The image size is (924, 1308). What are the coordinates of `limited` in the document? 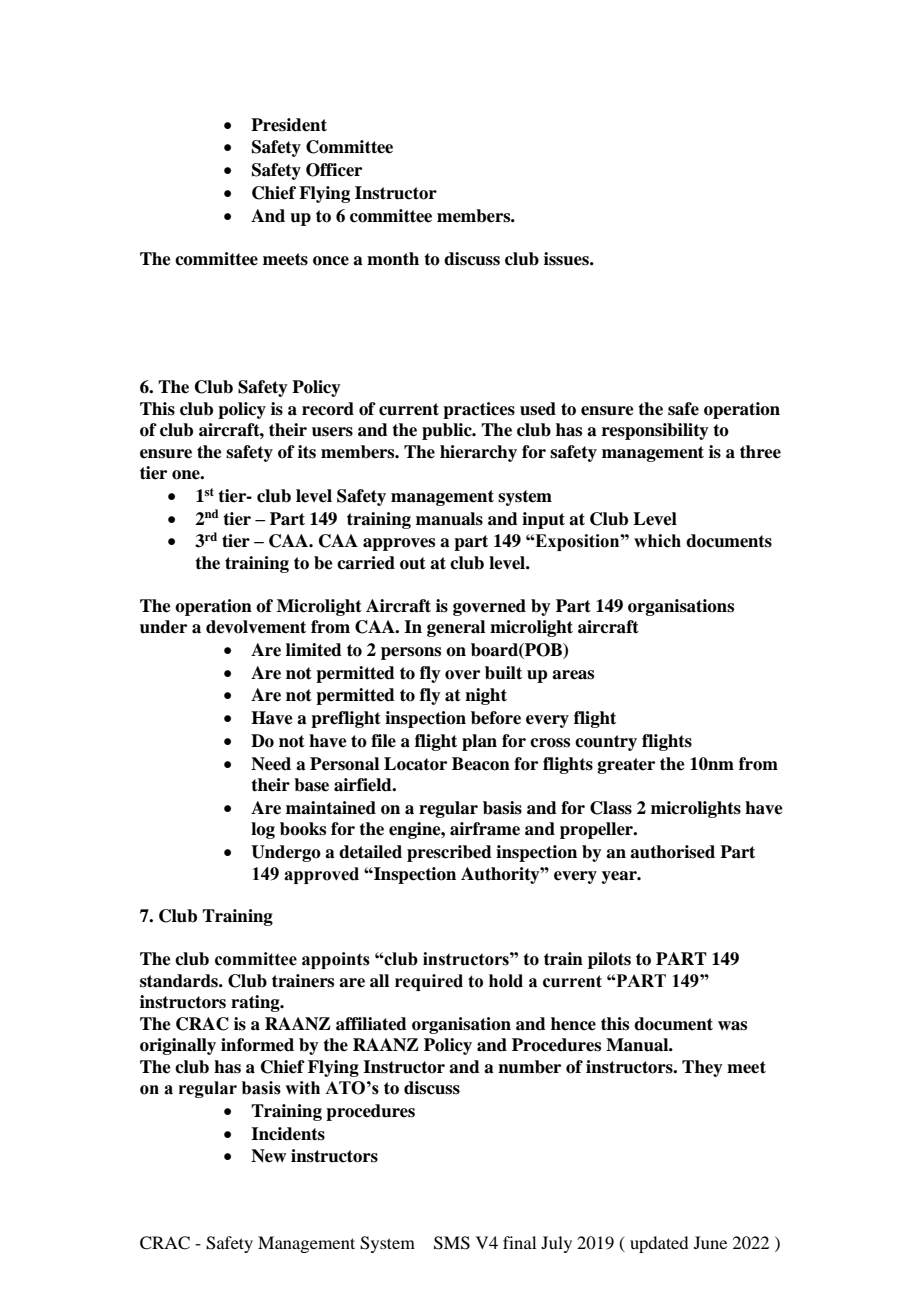 It's located at (314, 650).
